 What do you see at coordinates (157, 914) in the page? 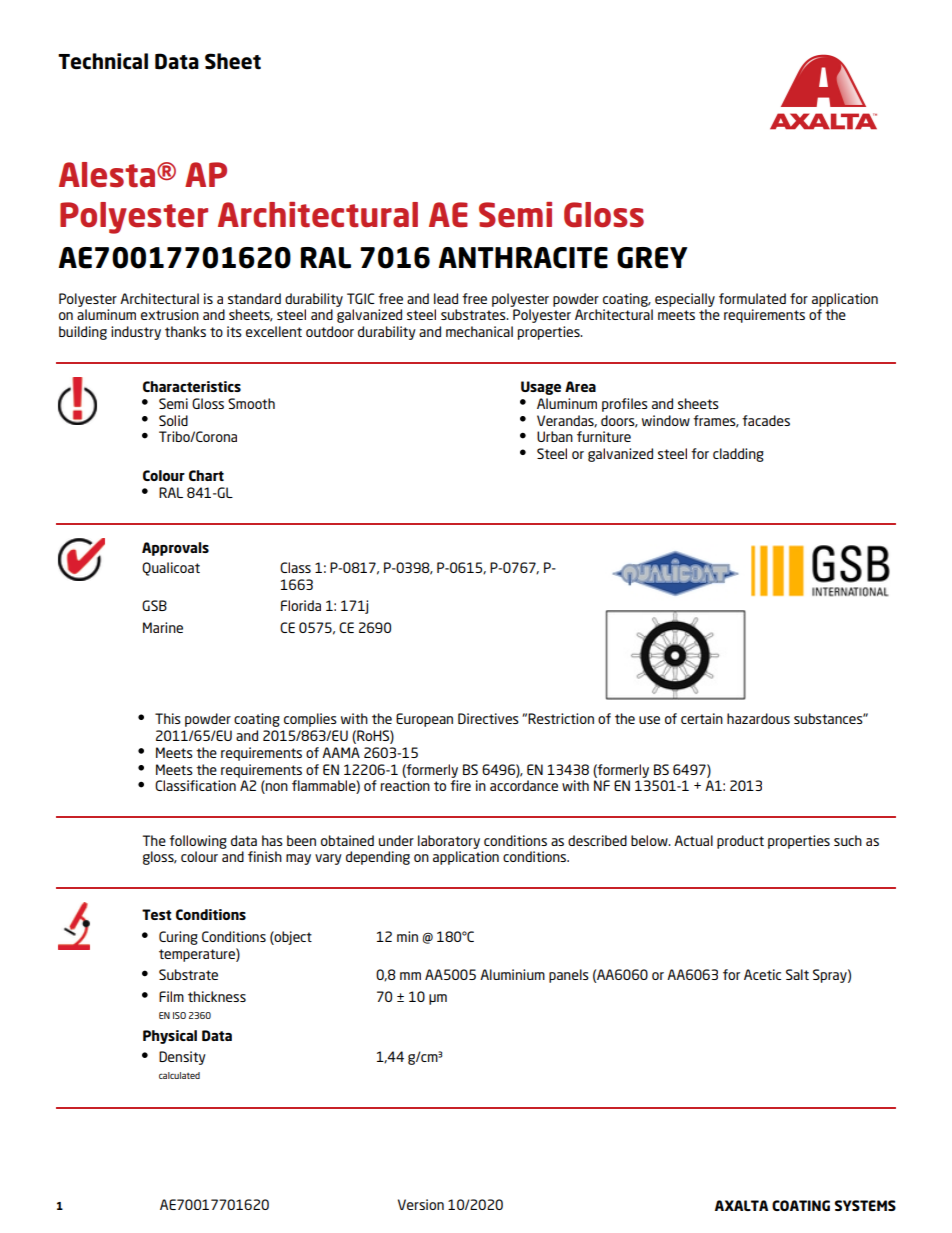
I see `Test` at bounding box center [157, 914].
